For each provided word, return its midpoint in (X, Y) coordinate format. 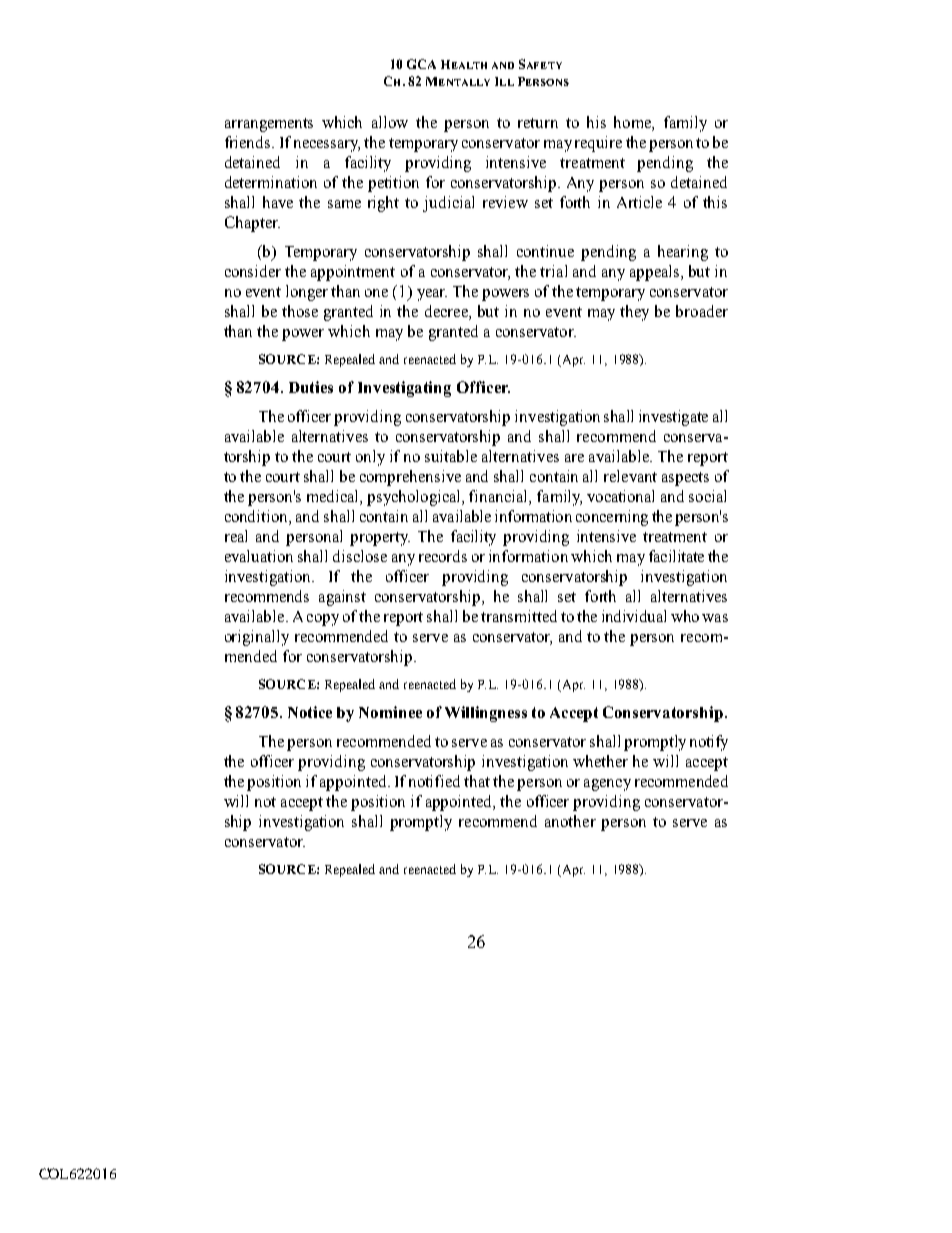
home (633, 123)
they (634, 313)
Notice (310, 712)
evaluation (259, 556)
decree (447, 312)
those (300, 311)
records (443, 556)
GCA (421, 64)
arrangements (269, 125)
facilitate (676, 556)
